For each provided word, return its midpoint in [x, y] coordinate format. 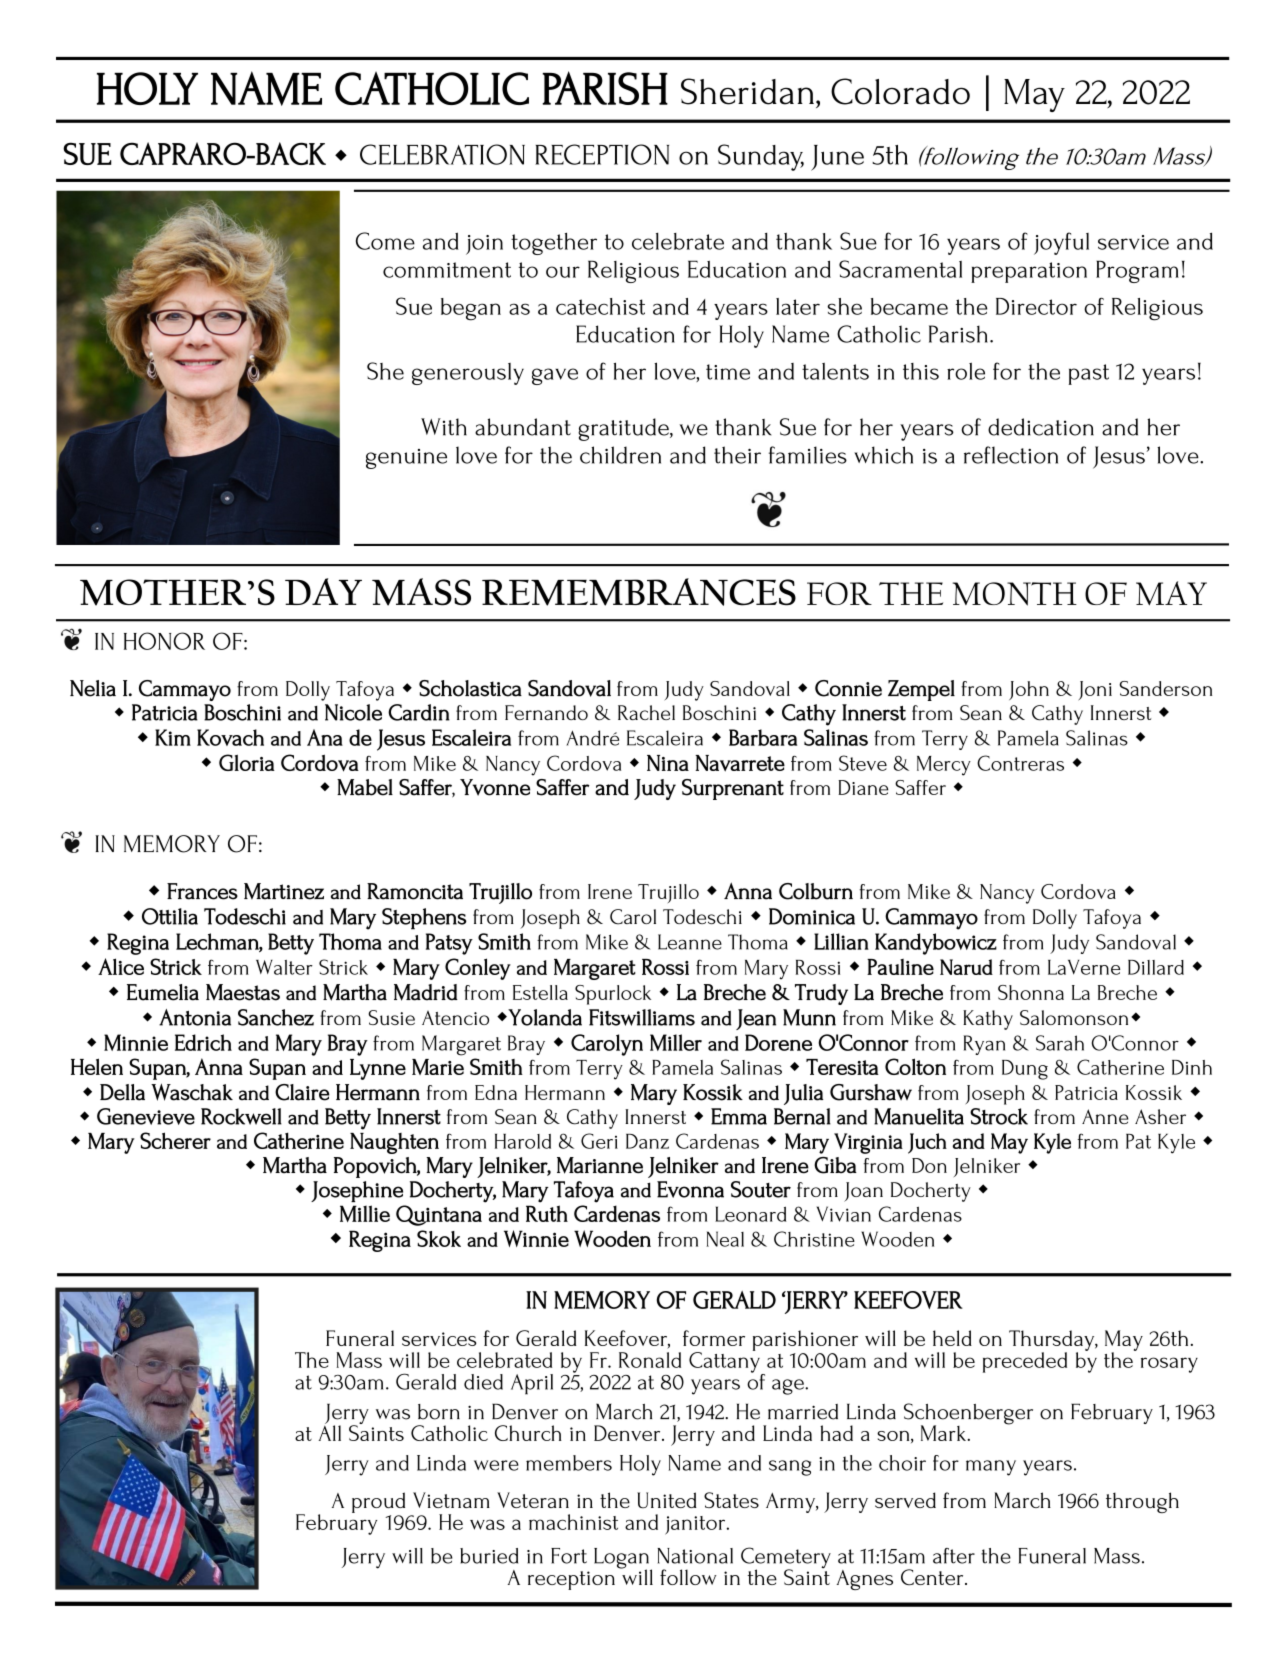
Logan [622, 1559]
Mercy [944, 766]
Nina [668, 763]
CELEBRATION [442, 154]
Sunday [761, 157]
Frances [202, 891]
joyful [1061, 243]
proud [378, 1502]
